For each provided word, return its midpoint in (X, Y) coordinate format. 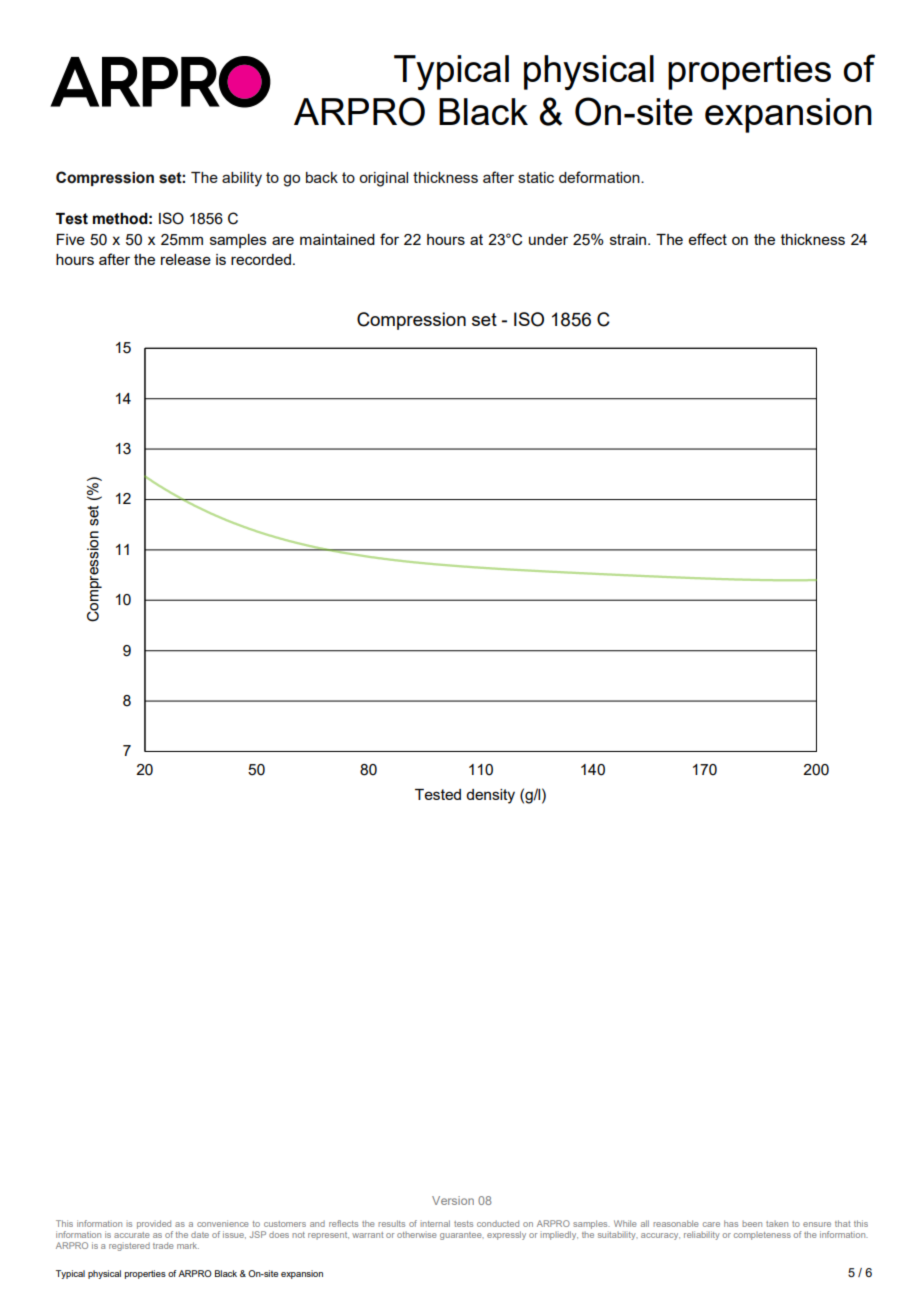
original (383, 179)
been (752, 1224)
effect (708, 239)
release (186, 259)
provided (155, 1226)
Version (453, 1200)
